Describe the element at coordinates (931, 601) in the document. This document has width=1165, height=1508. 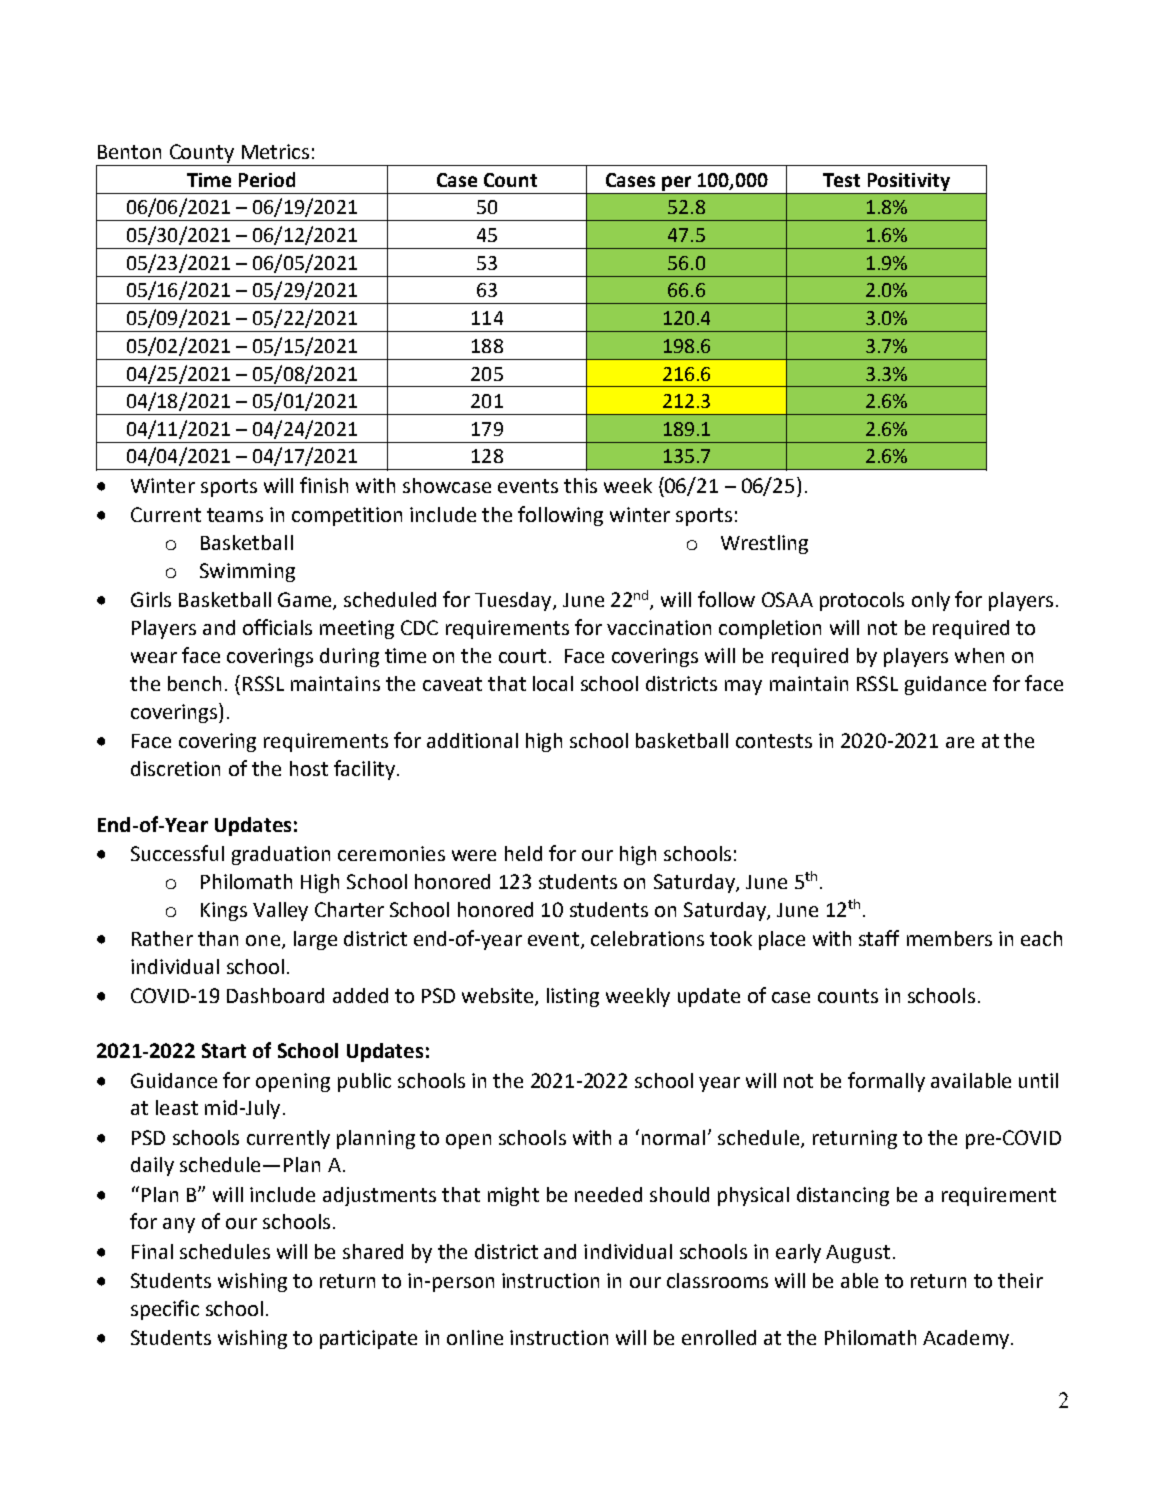
I see `only` at that location.
